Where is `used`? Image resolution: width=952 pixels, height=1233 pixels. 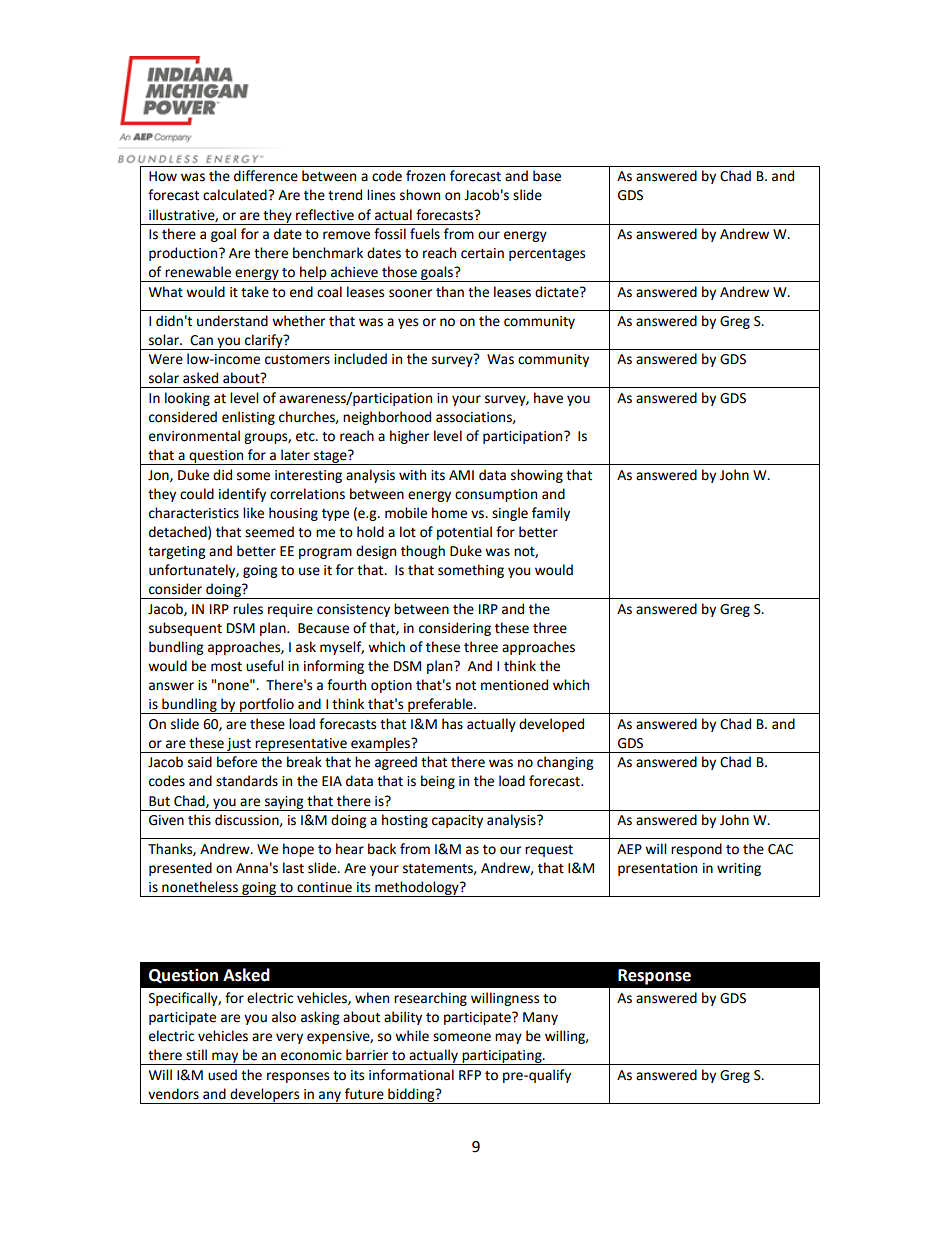
used is located at coordinates (222, 1075).
